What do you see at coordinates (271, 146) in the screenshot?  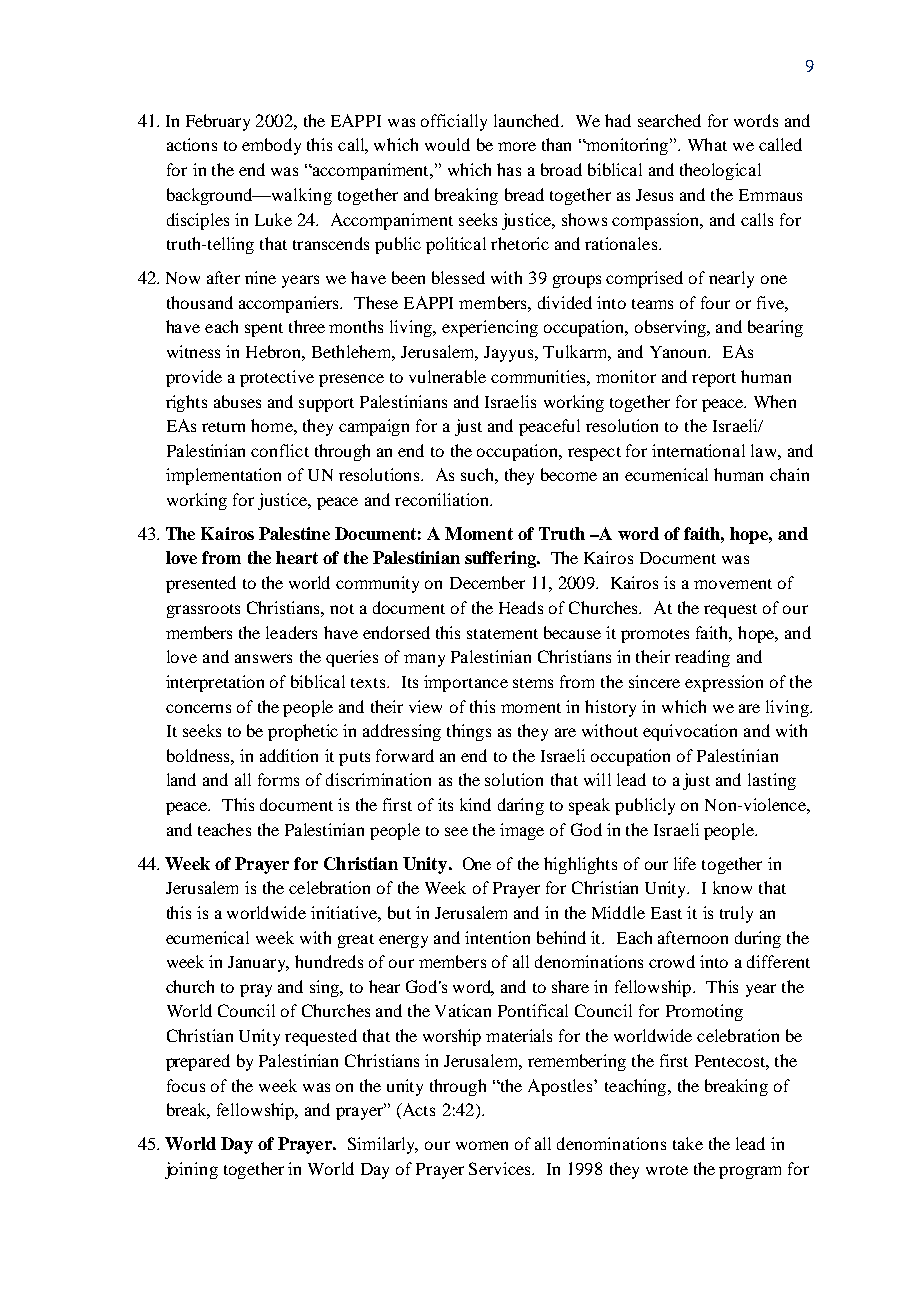 I see `embody` at bounding box center [271, 146].
